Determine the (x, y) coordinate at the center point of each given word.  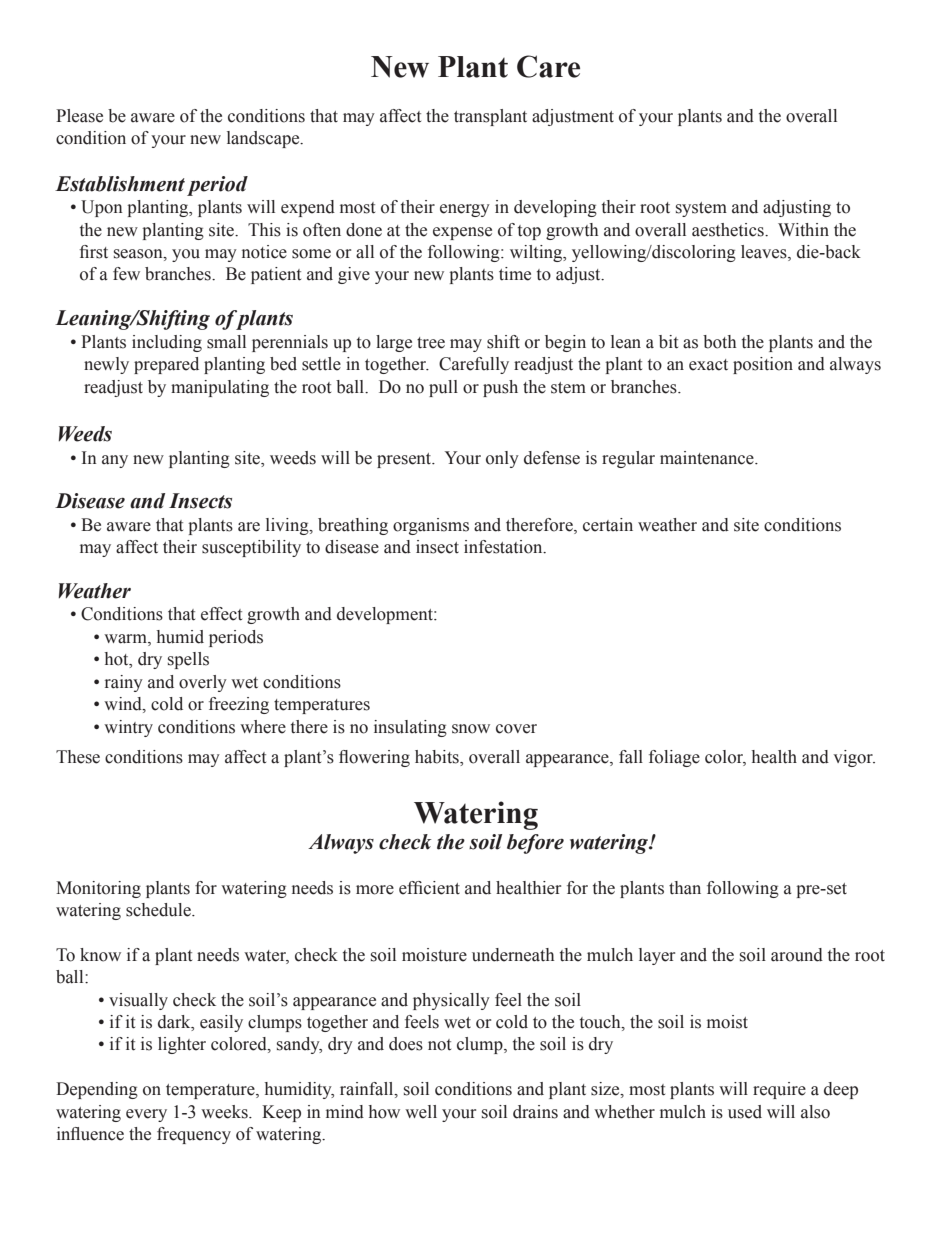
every (146, 1115)
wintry (128, 728)
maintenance (708, 458)
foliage (674, 758)
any (115, 461)
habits (438, 757)
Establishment (120, 184)
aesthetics (729, 230)
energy (465, 210)
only (502, 459)
